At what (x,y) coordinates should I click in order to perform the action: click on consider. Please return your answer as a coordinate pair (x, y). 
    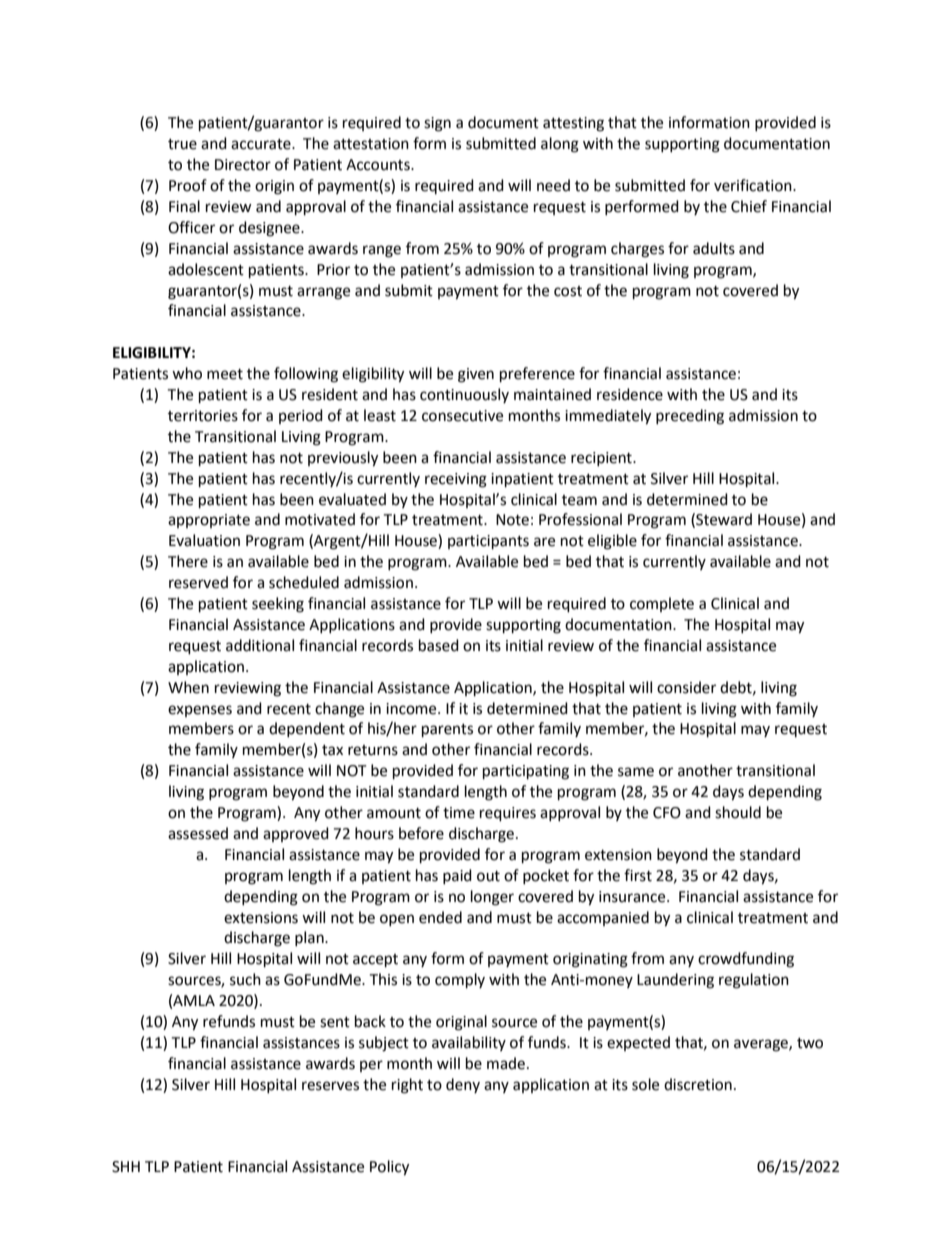
    Looking at the image, I should click on (686, 687).
